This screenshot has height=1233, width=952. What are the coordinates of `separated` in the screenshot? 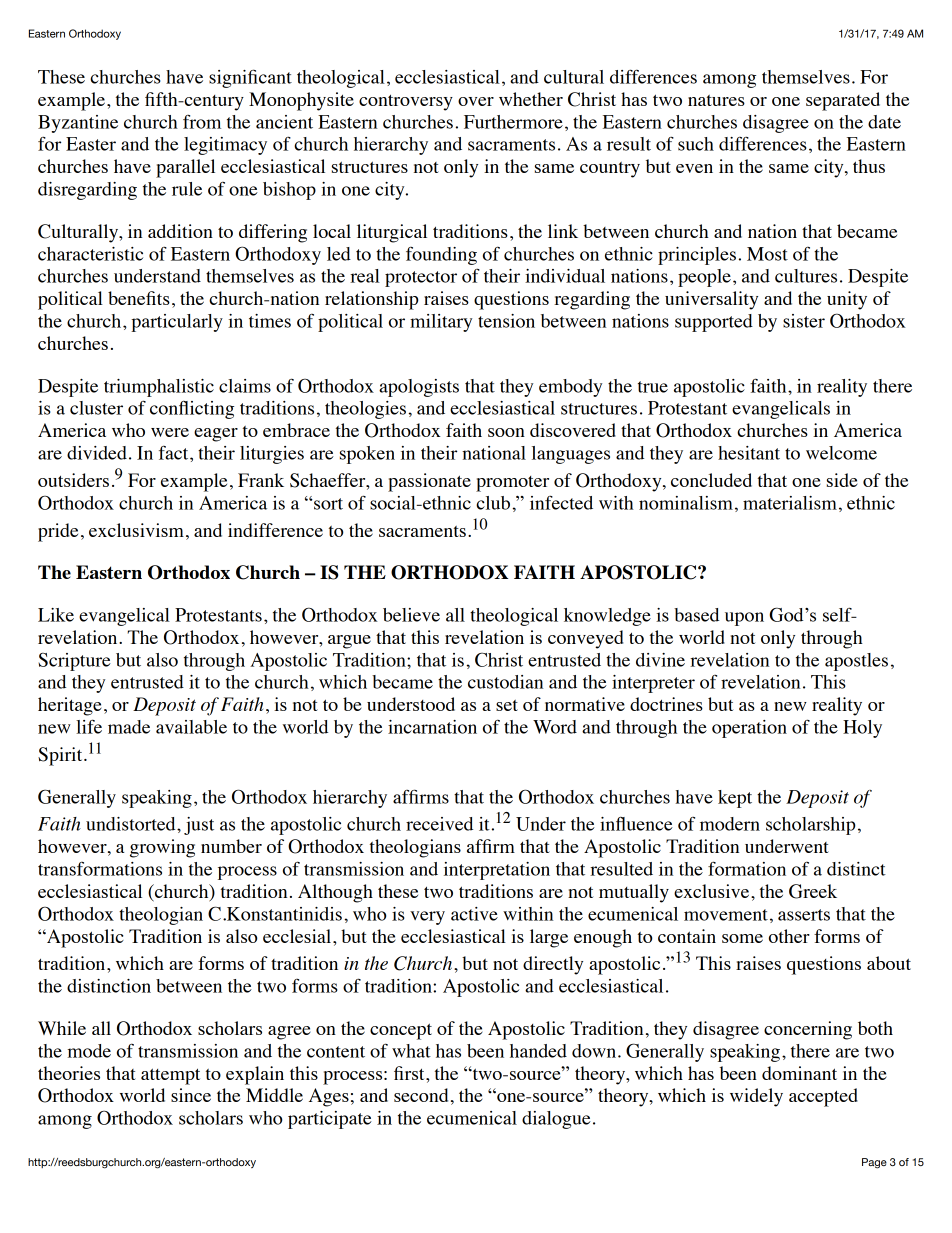 It's located at (843, 101).
